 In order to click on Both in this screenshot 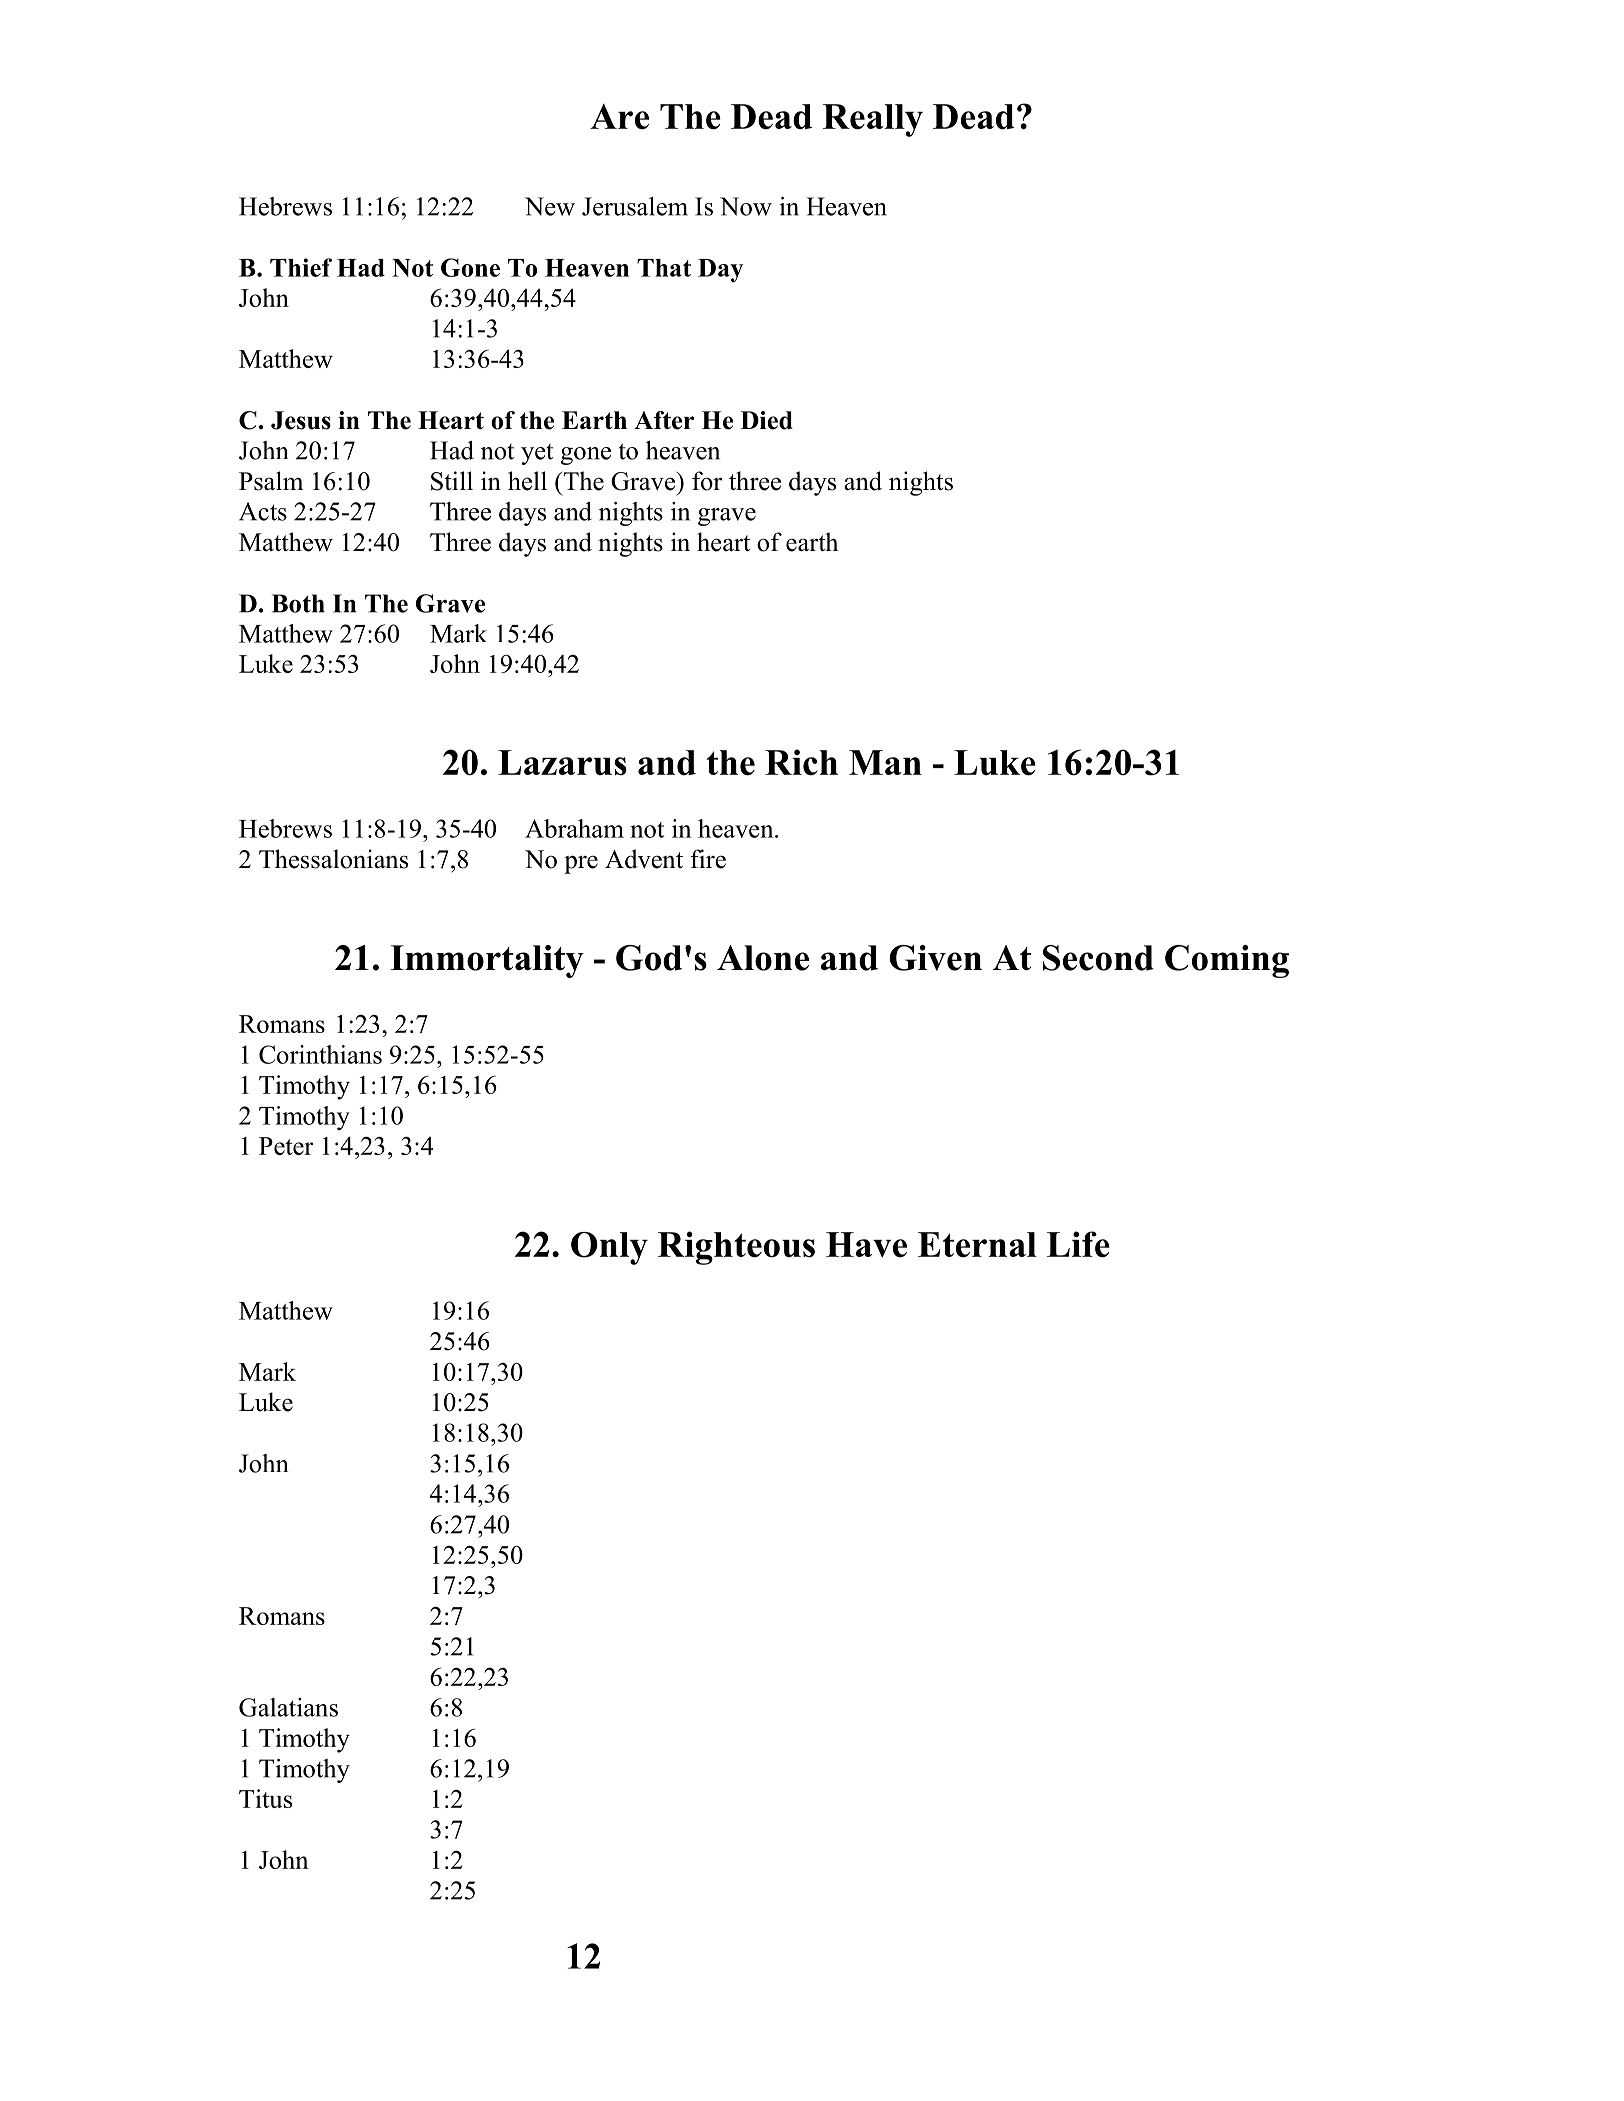, I will do `click(298, 603)`.
